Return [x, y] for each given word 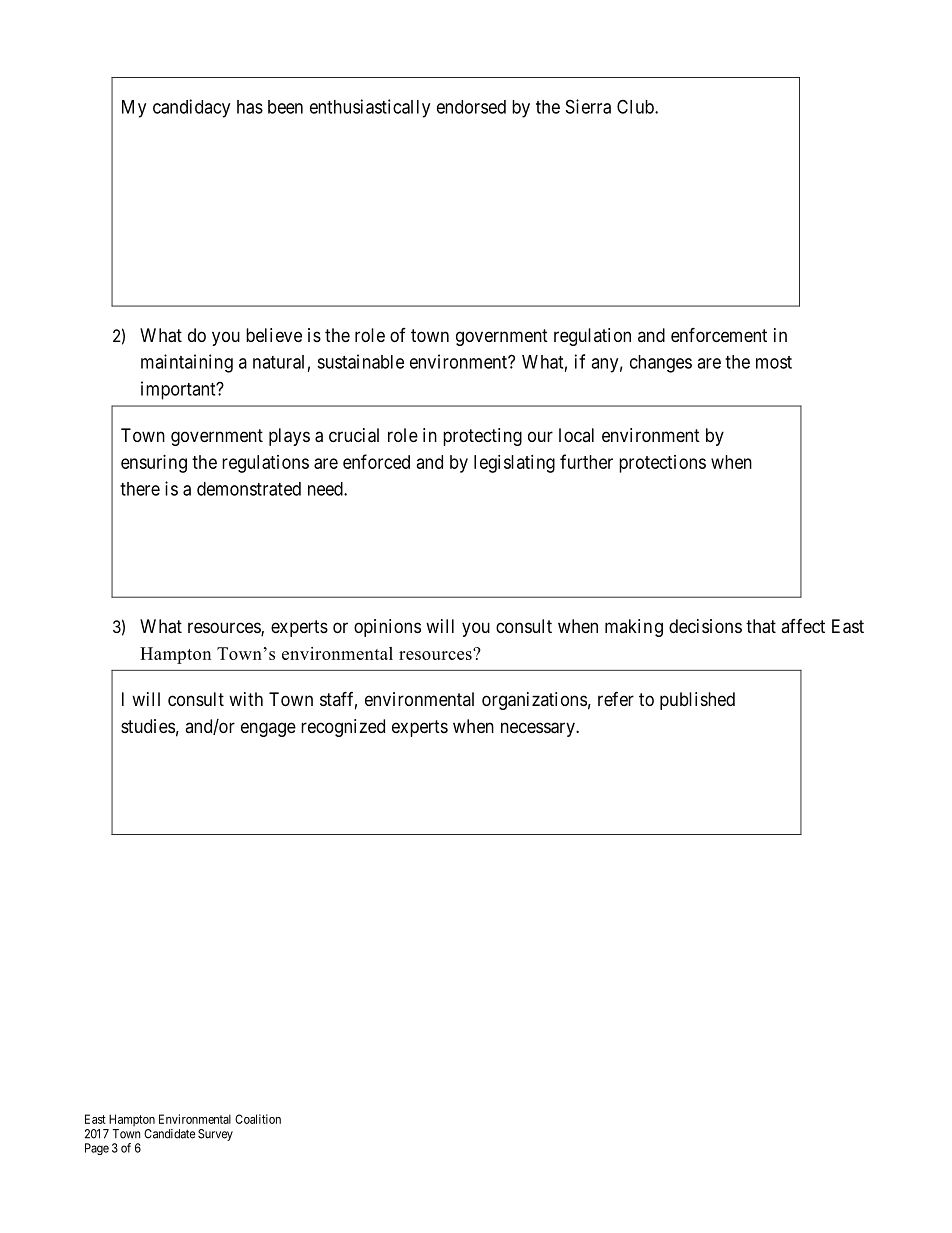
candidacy [191, 108]
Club [636, 106]
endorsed [471, 107]
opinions [387, 628]
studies [148, 726]
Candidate [169, 1134]
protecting [482, 437]
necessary [539, 729]
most [774, 362]
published [697, 701]
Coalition [258, 1119]
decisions [705, 626]
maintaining [187, 363]
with [246, 699]
